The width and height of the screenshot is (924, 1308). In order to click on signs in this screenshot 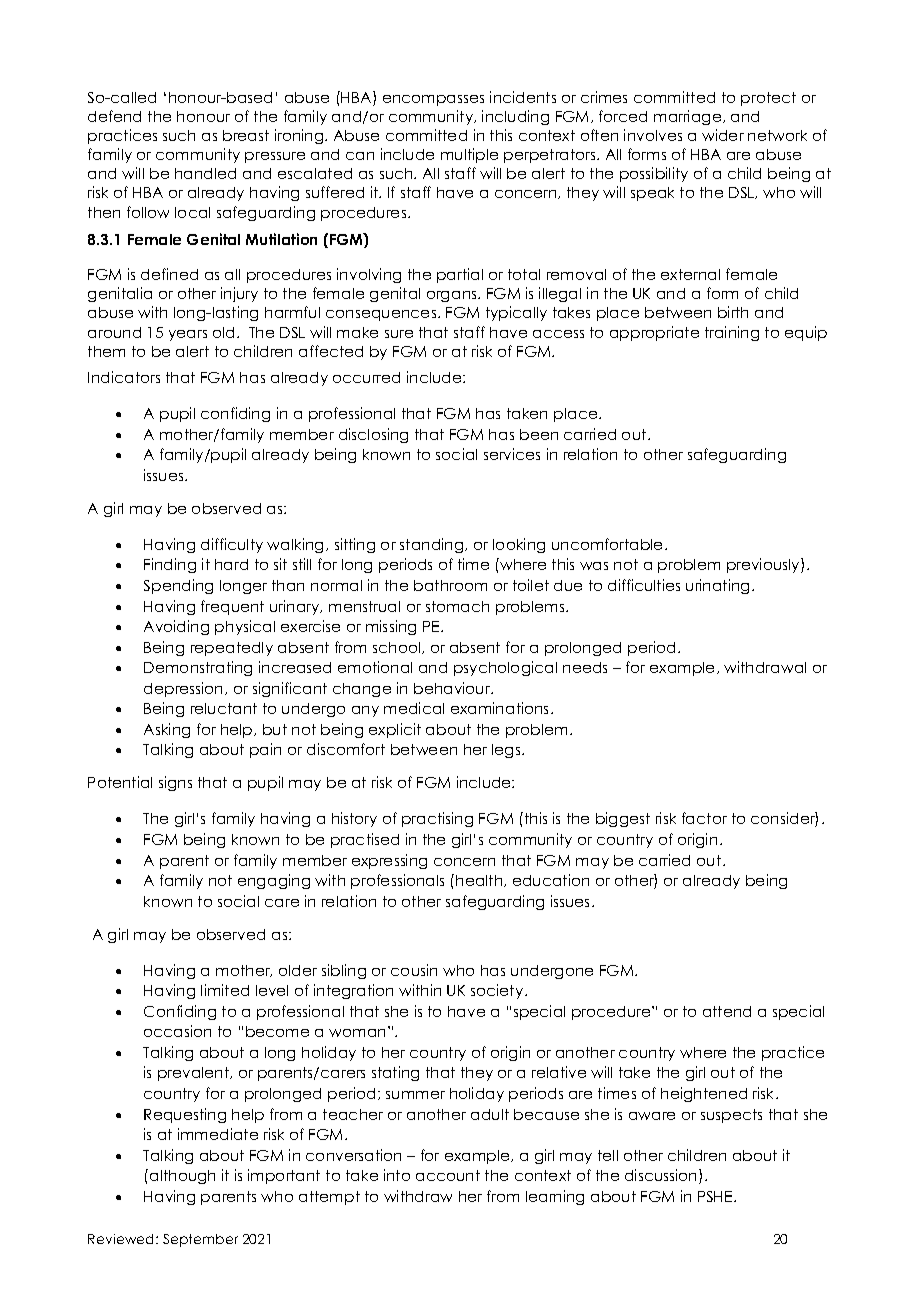, I will do `click(175, 783)`.
